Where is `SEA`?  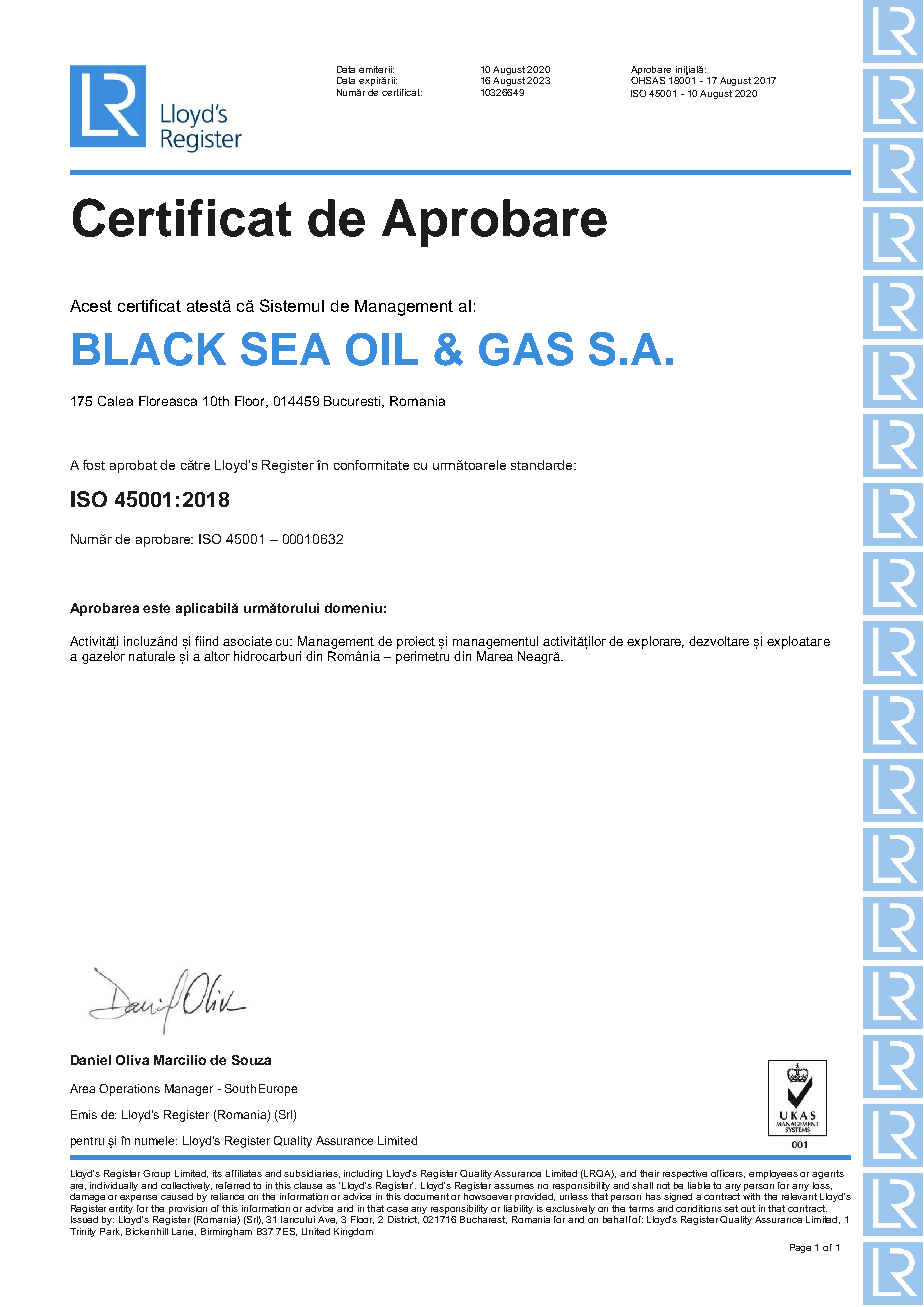 SEA is located at coordinates (285, 349).
